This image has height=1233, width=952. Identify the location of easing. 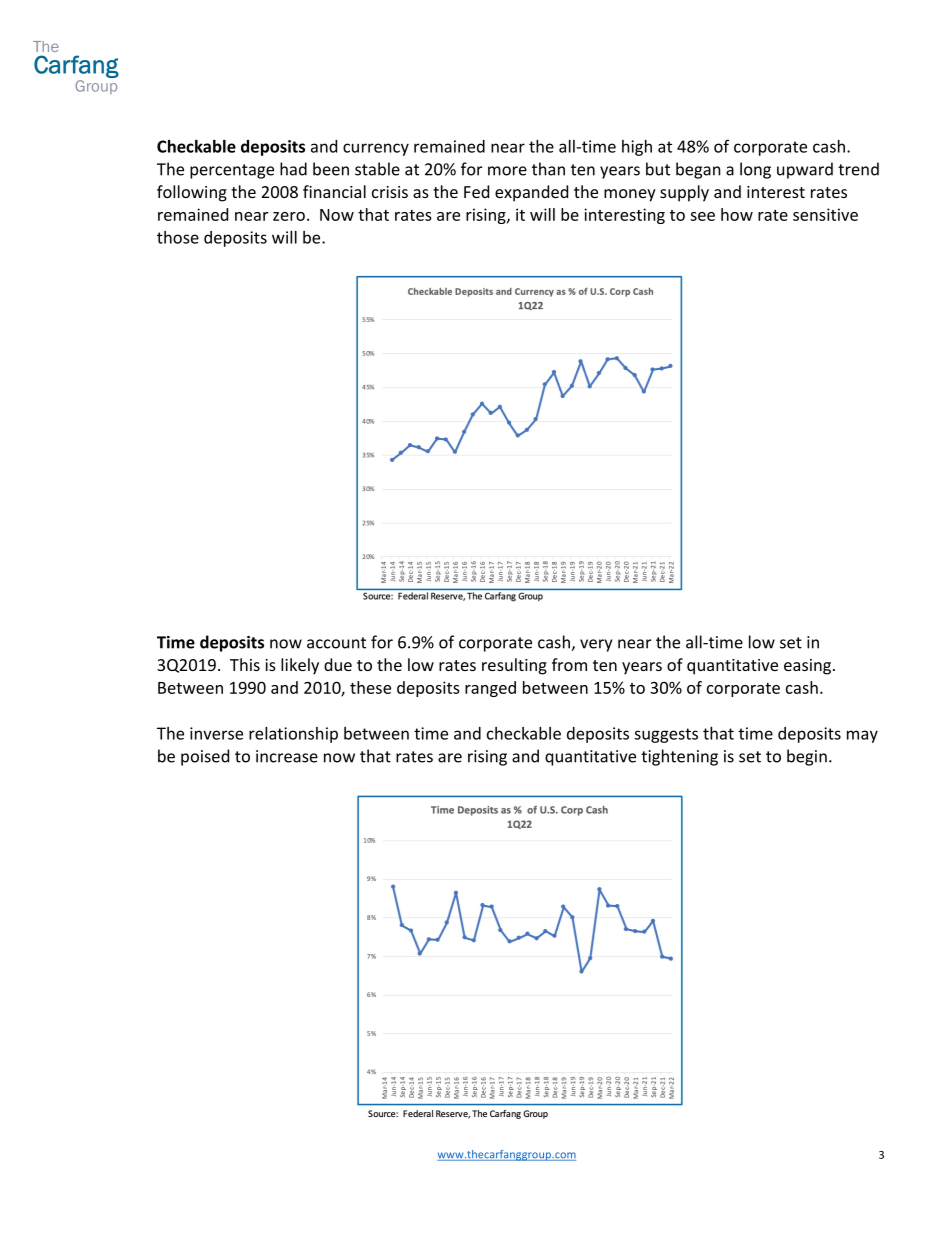
(809, 667).
